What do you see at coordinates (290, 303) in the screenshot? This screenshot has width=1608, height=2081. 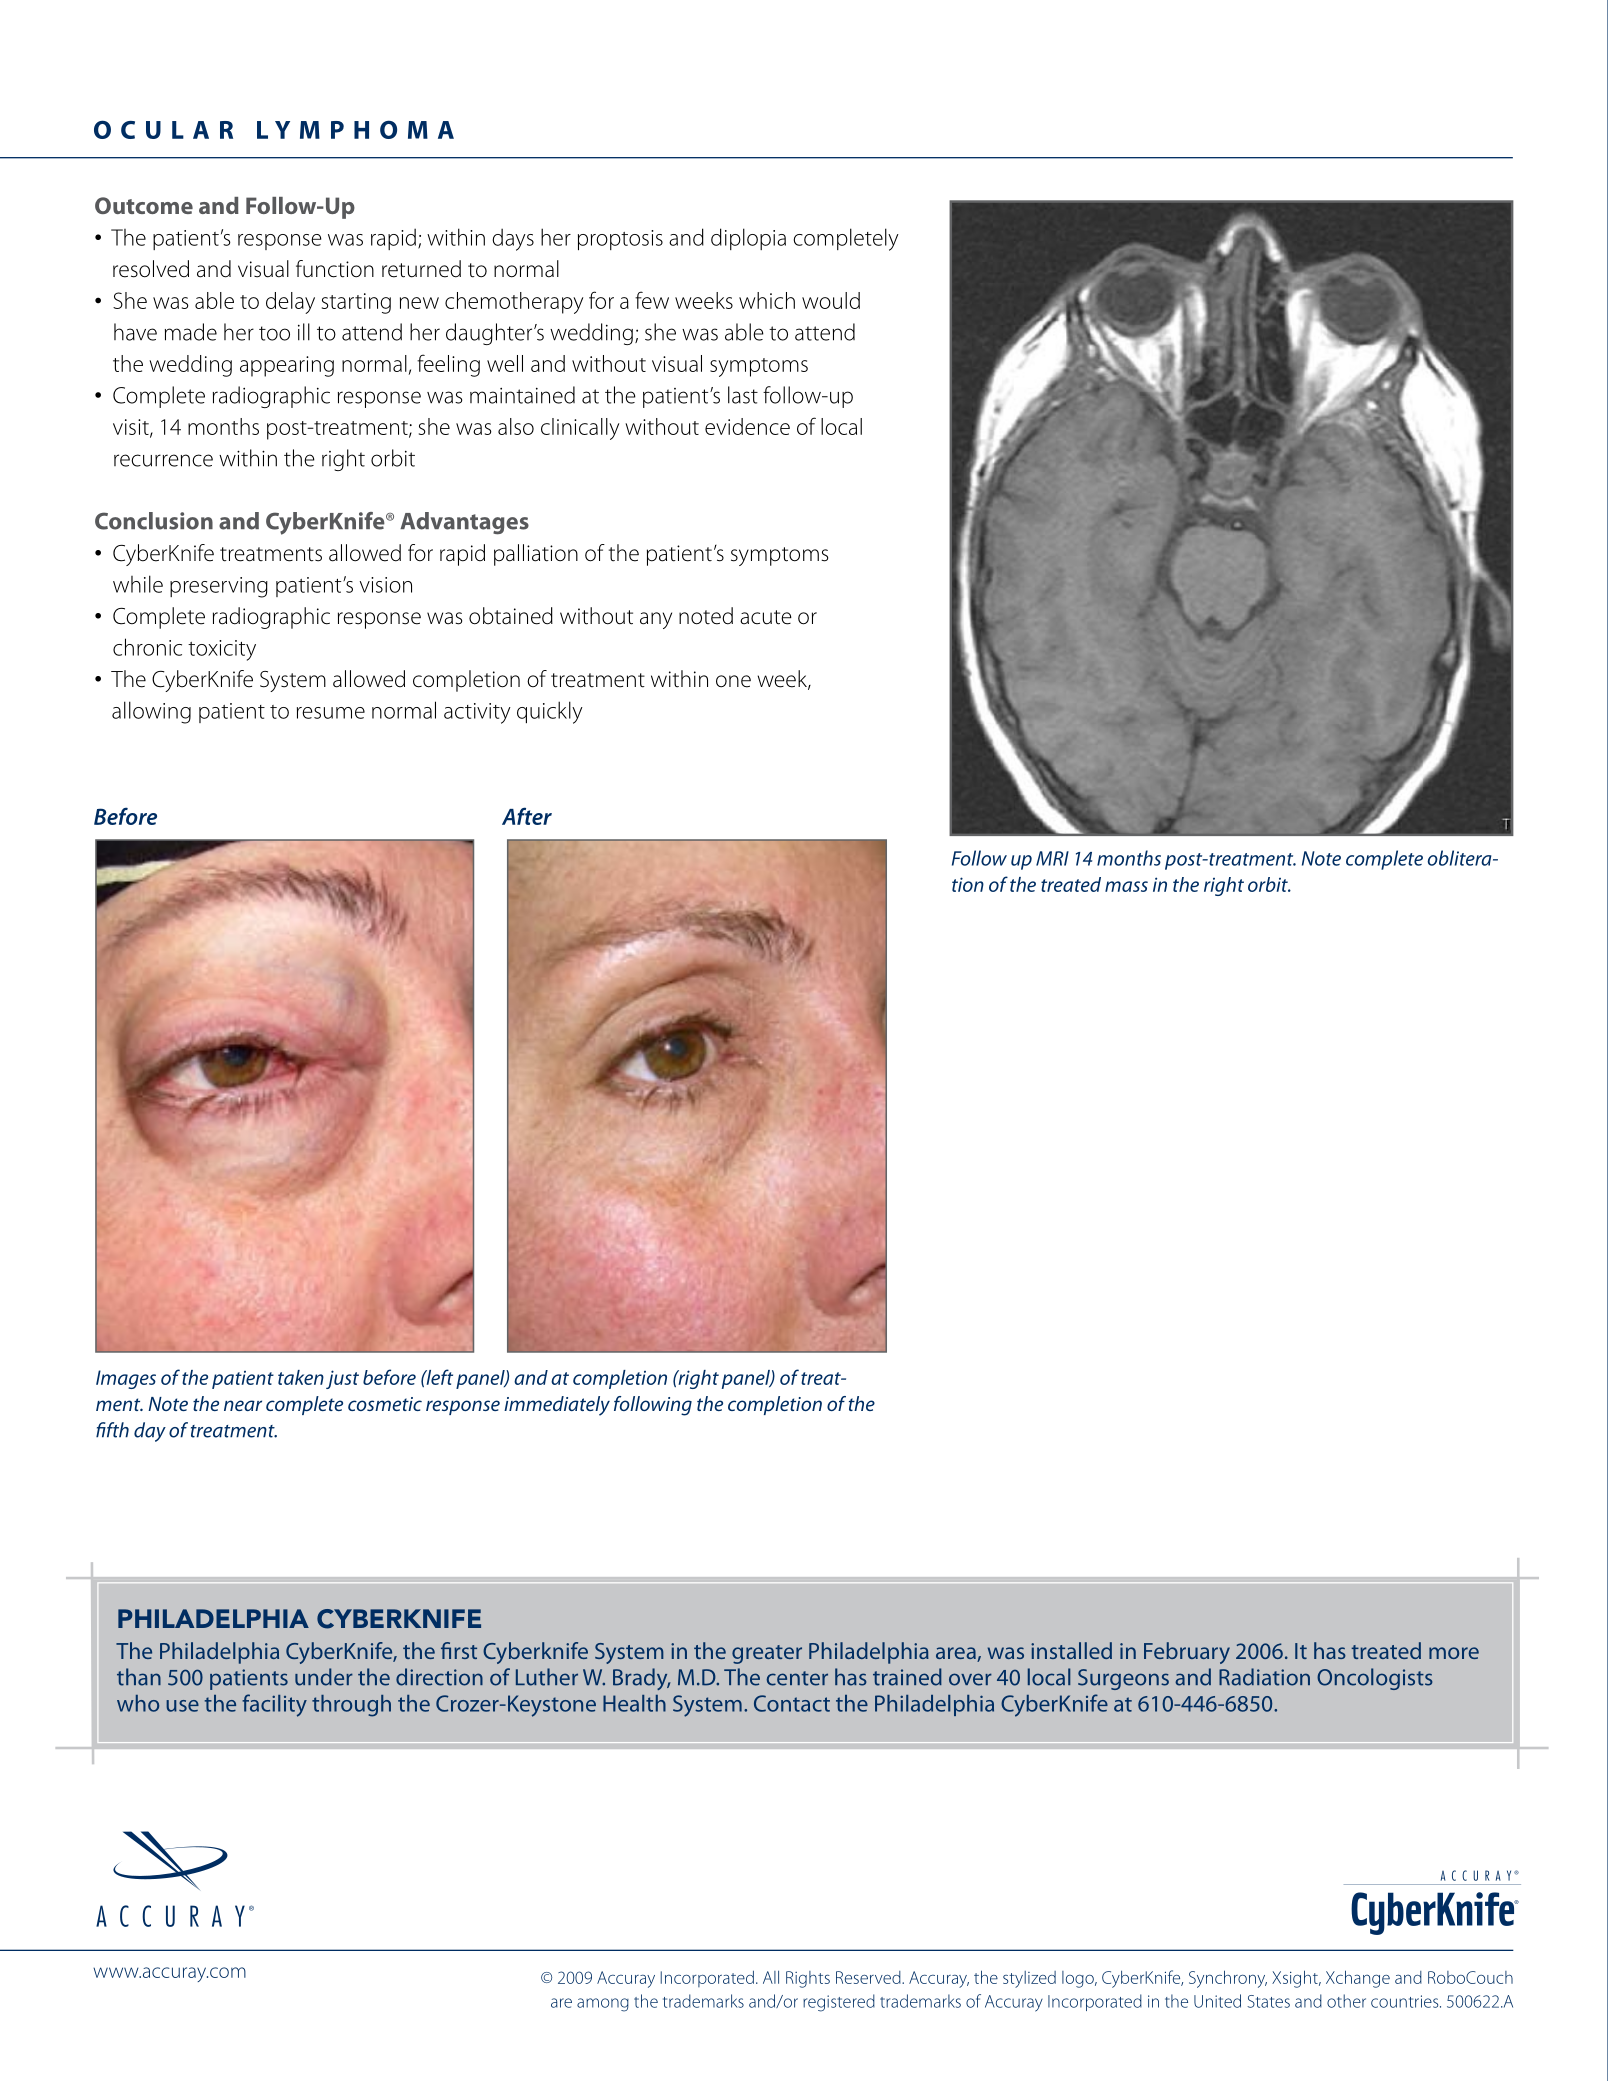 I see `delay` at bounding box center [290, 303].
